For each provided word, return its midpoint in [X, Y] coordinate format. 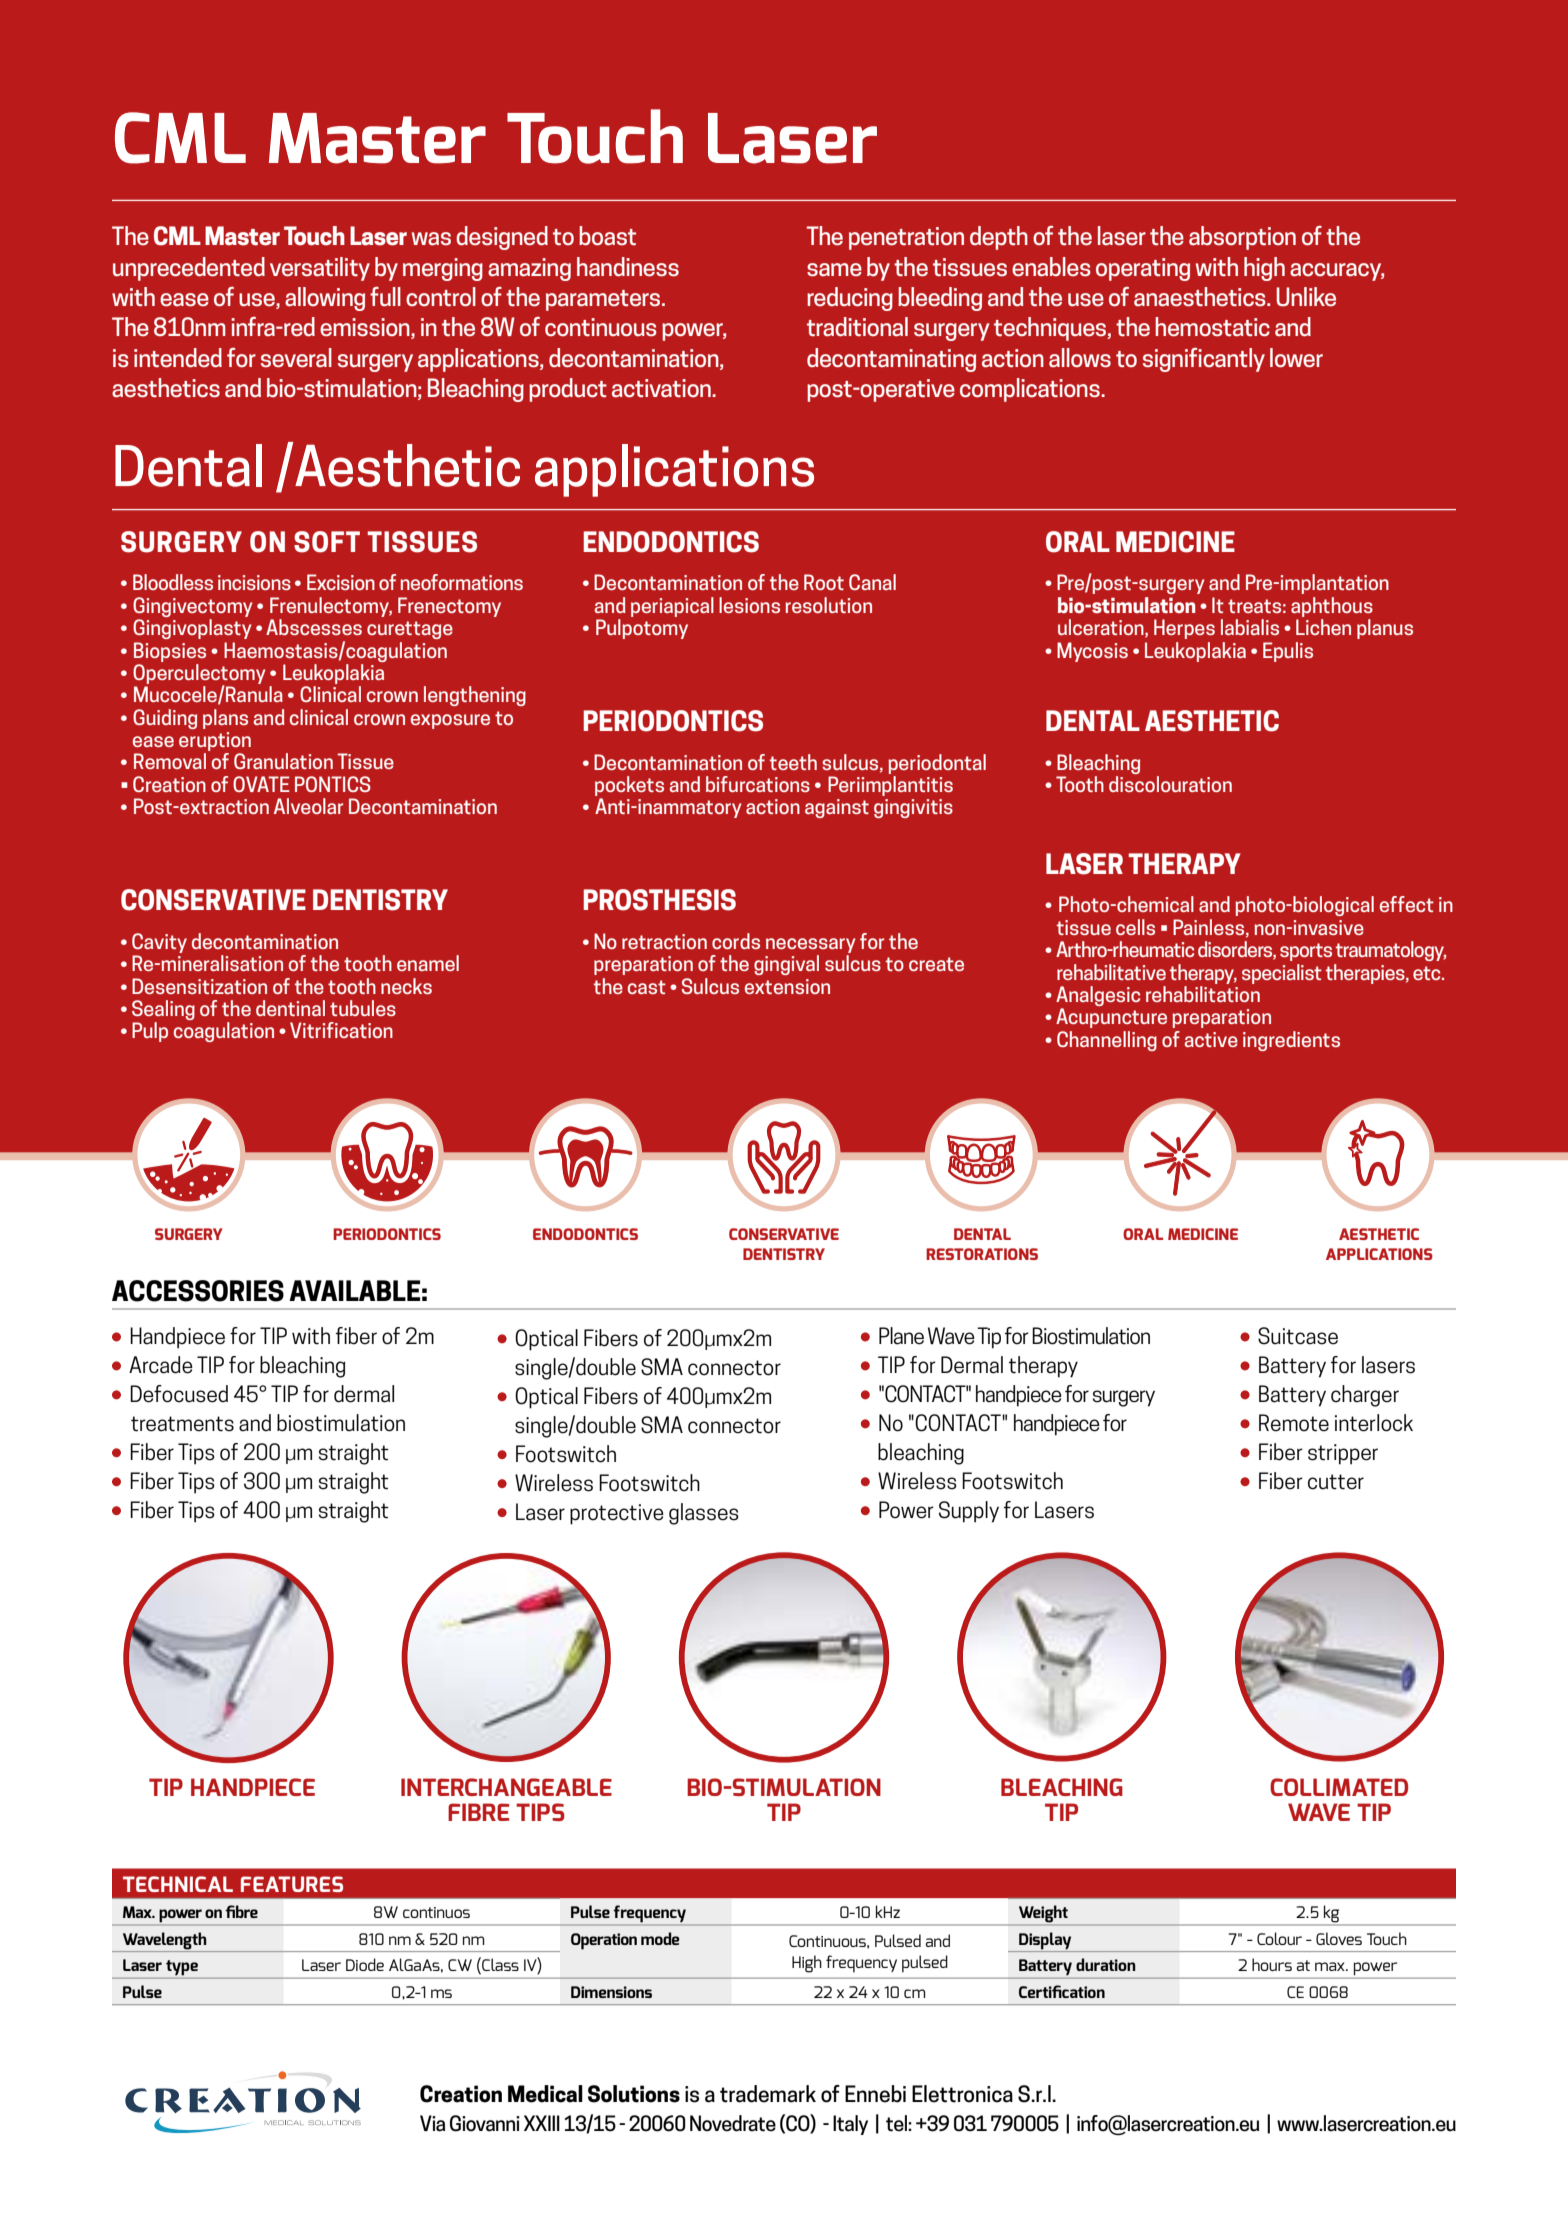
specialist [1282, 974]
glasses [704, 1514]
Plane [901, 1336]
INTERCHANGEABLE [506, 1787]
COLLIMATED [1339, 1787]
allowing [325, 299]
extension [787, 986]
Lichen [1323, 627]
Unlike [1306, 297]
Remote [1294, 1423]
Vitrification [341, 1030]
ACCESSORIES [198, 1291]
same [834, 270]
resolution [828, 605]
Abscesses [314, 627]
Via [432, 2123]
